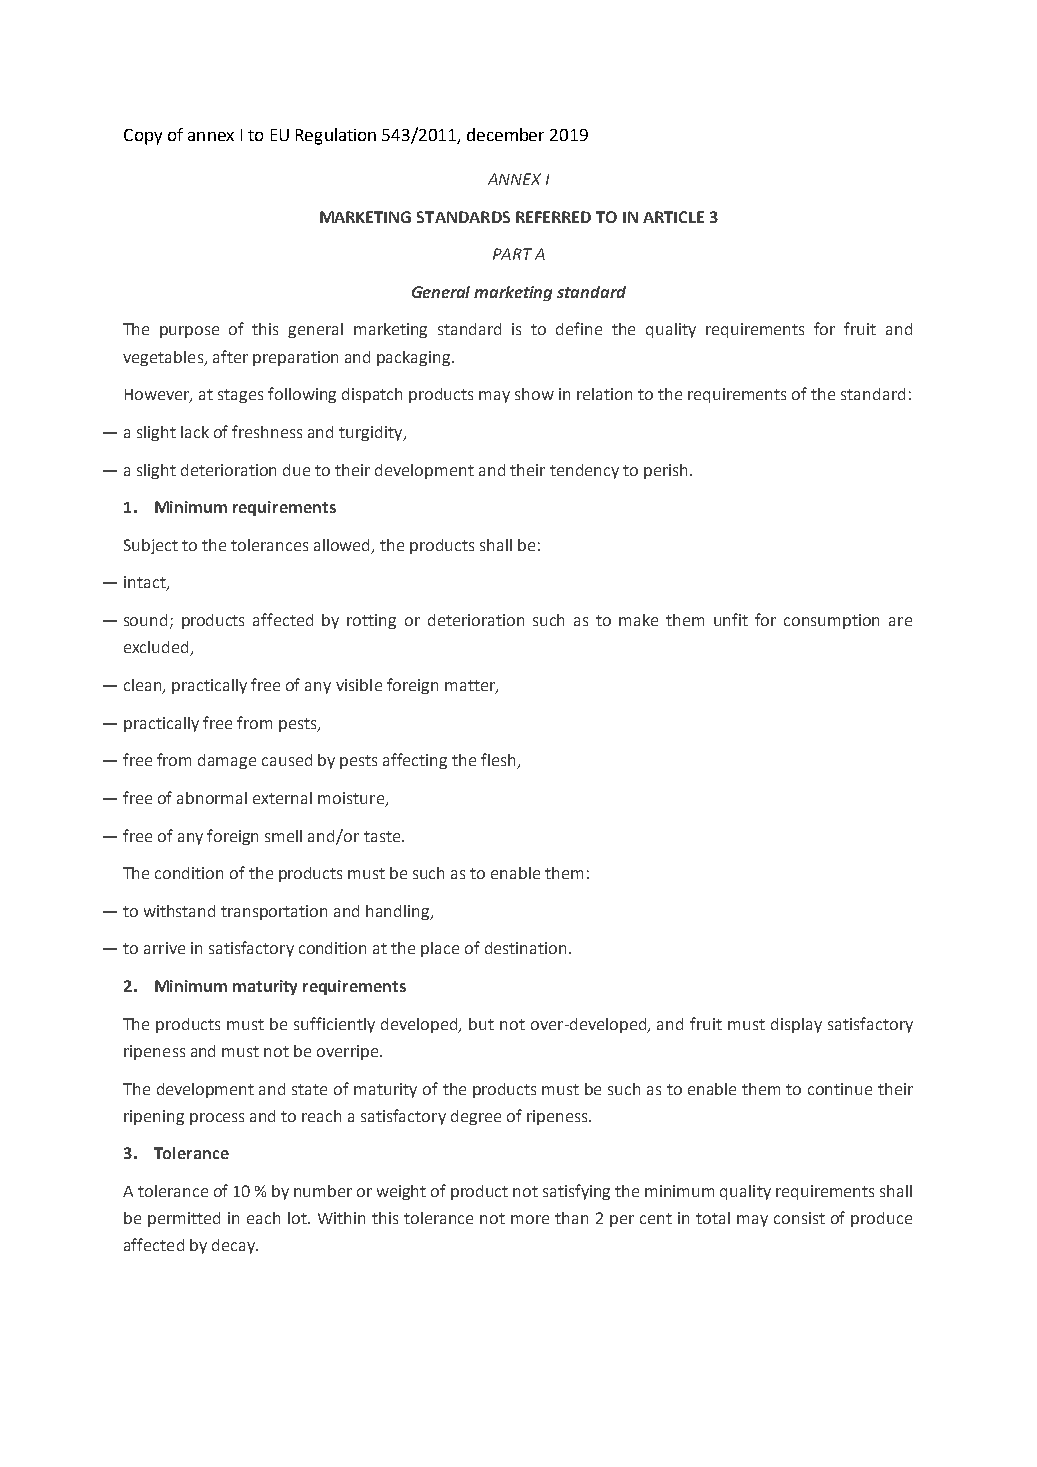  Describe the element at coordinates (796, 1025) in the screenshot. I see `display` at that location.
